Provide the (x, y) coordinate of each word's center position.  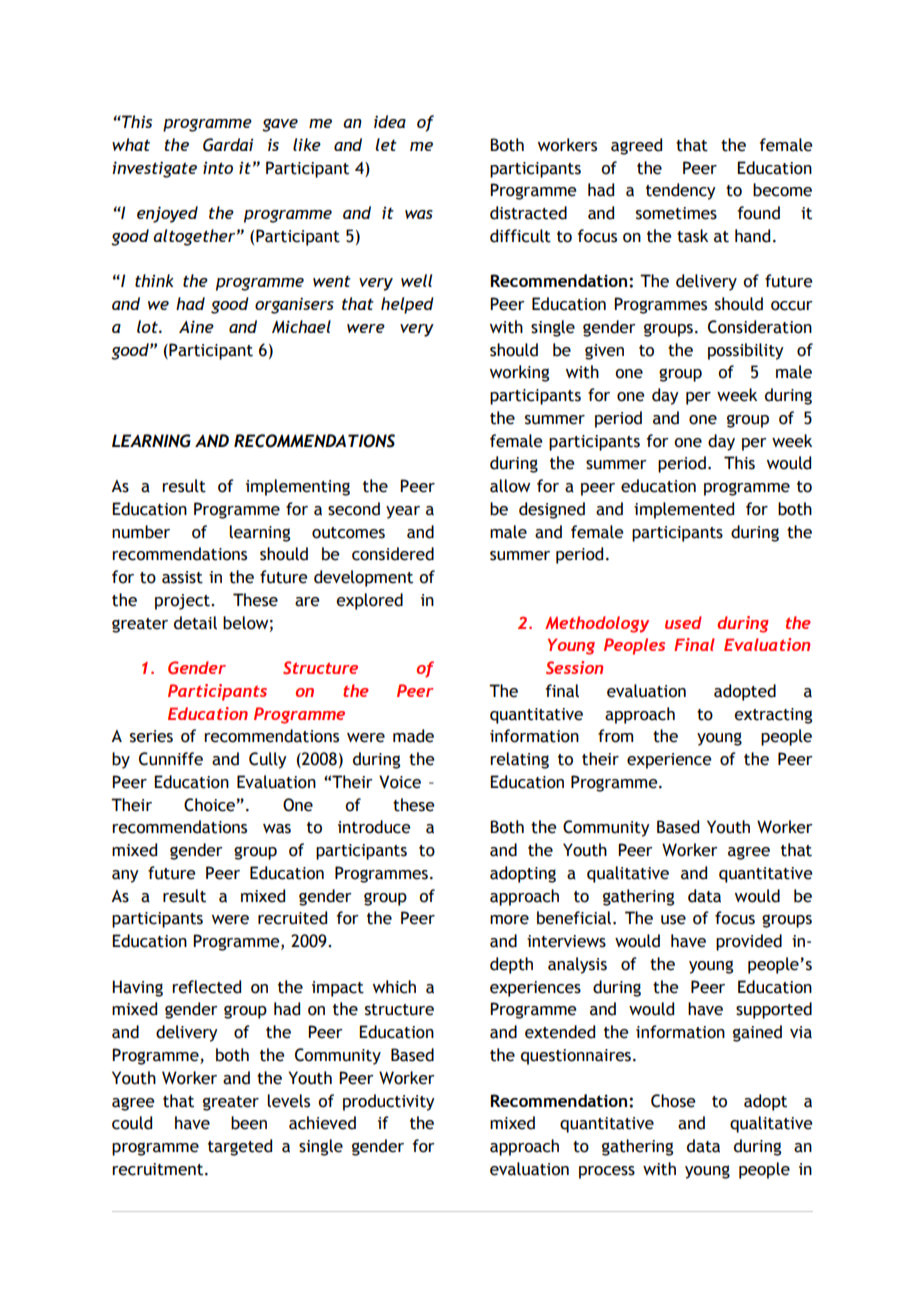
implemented (684, 510)
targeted (240, 1147)
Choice (209, 805)
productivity (389, 1102)
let (386, 144)
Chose (673, 1101)
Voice (400, 782)
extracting (773, 716)
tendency (681, 191)
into (218, 168)
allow (510, 486)
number (141, 532)
